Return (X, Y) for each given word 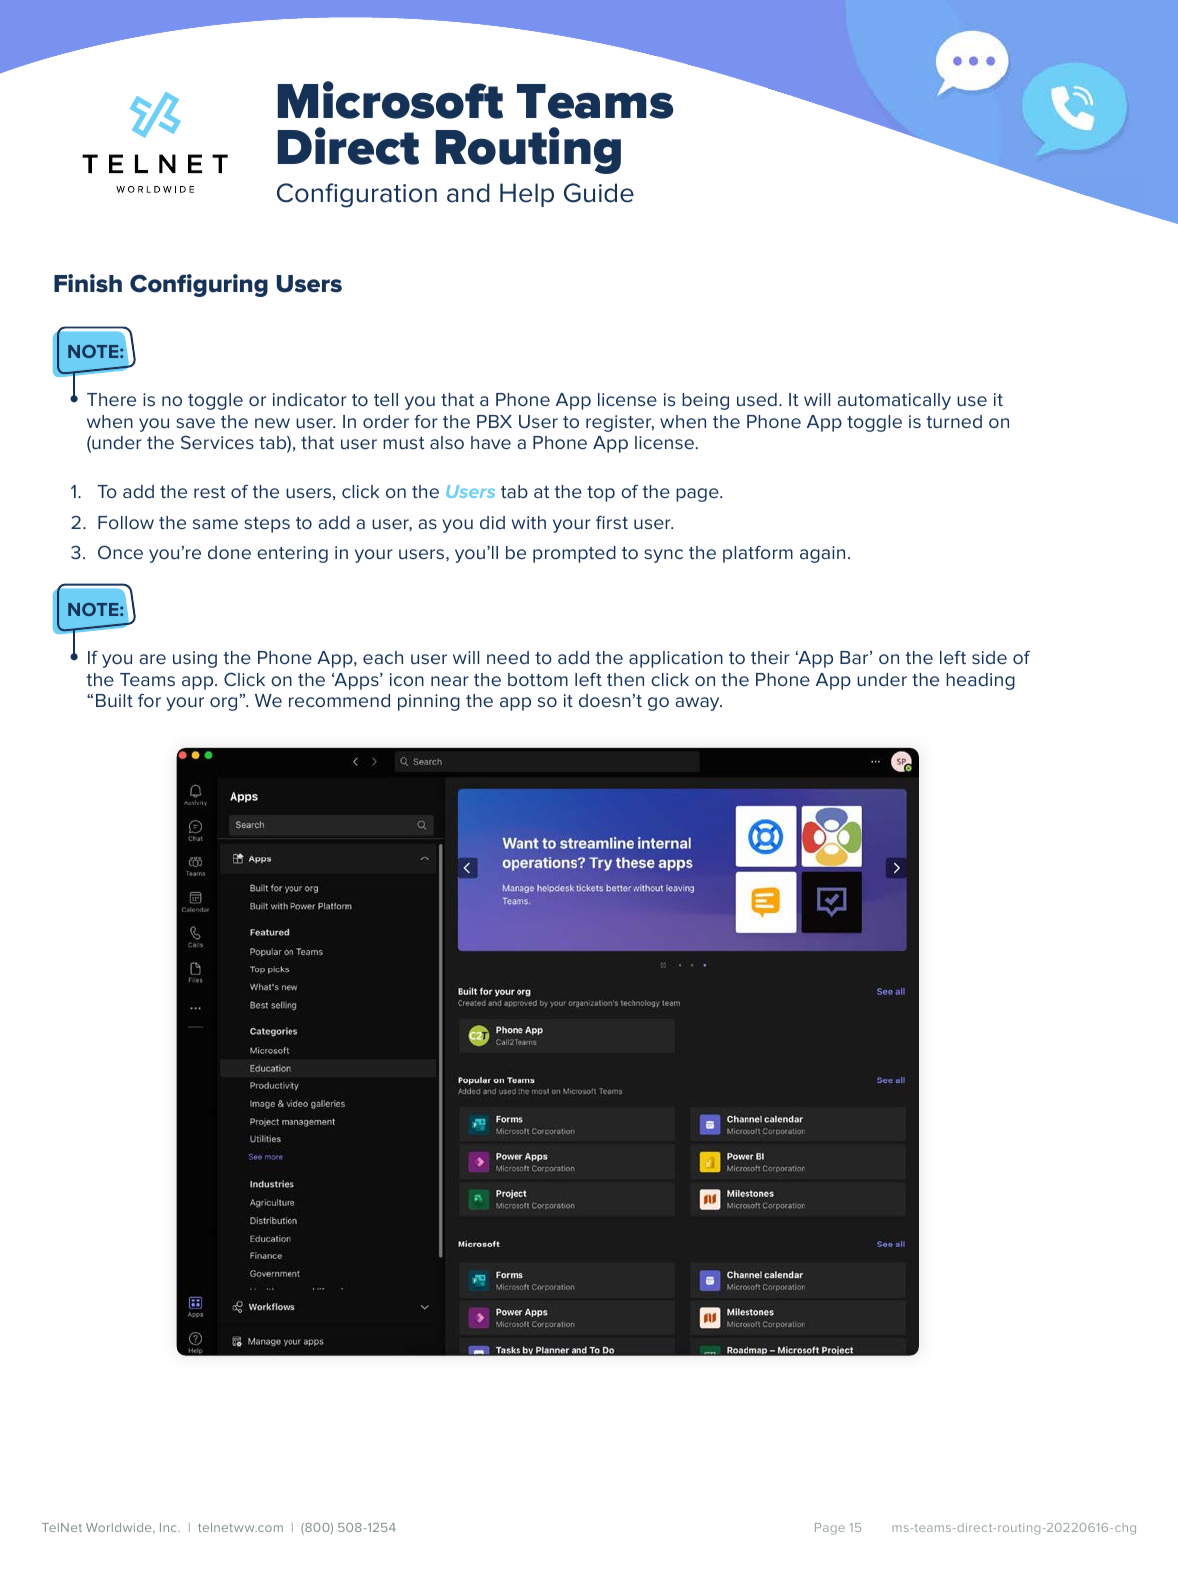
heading (980, 681)
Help (527, 195)
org (223, 704)
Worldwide (120, 1528)
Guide (599, 193)
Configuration (357, 195)
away (699, 704)
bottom (538, 679)
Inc (169, 1527)
